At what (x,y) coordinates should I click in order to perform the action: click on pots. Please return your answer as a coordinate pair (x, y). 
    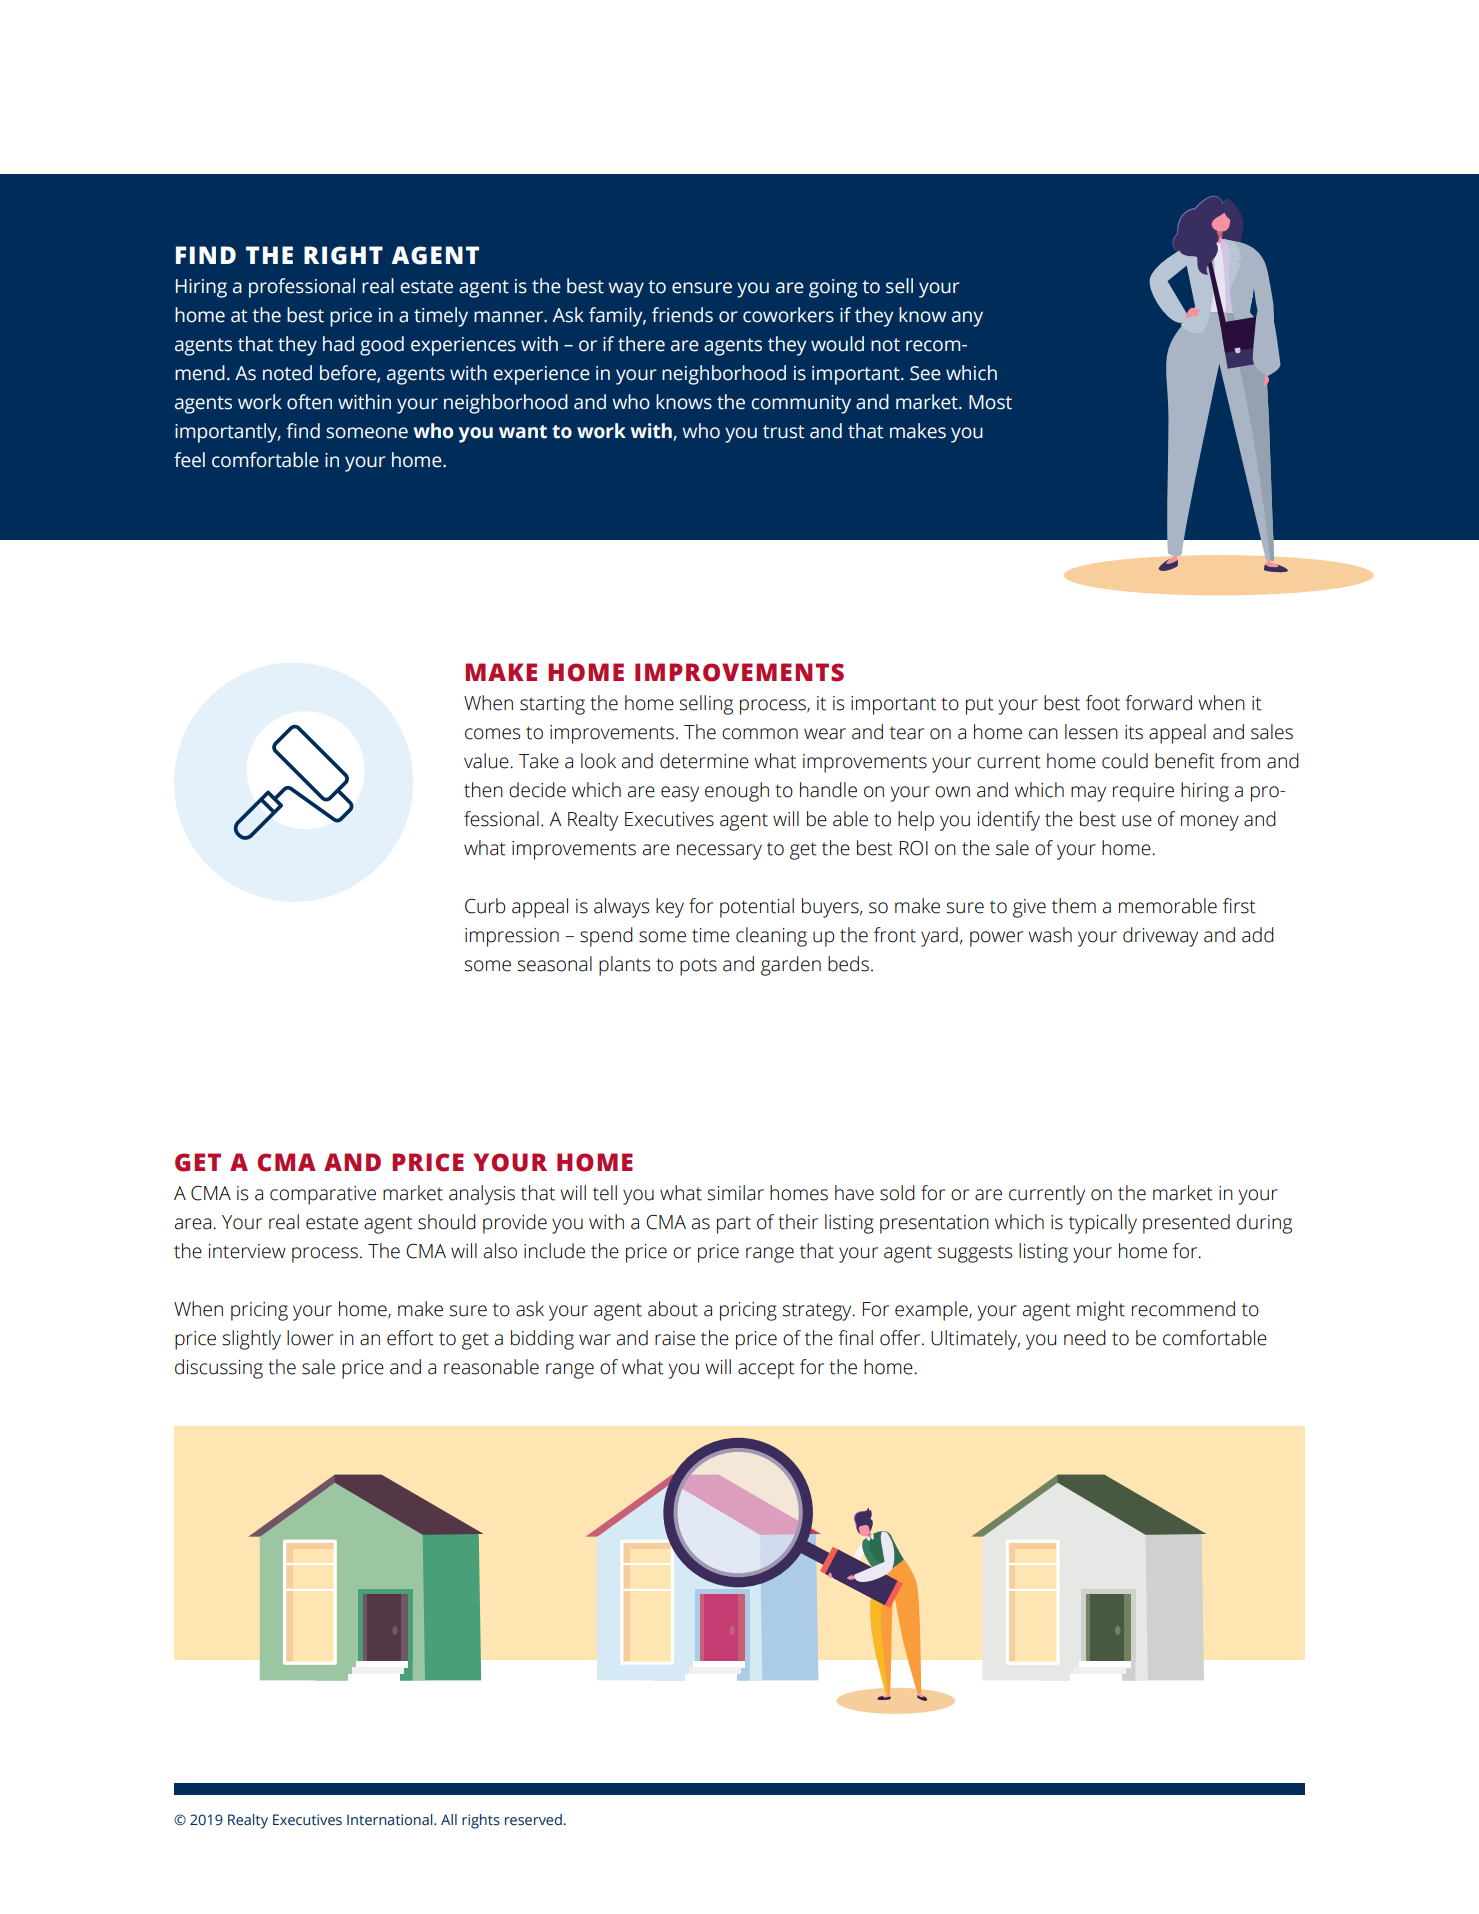
    Looking at the image, I should click on (698, 967).
